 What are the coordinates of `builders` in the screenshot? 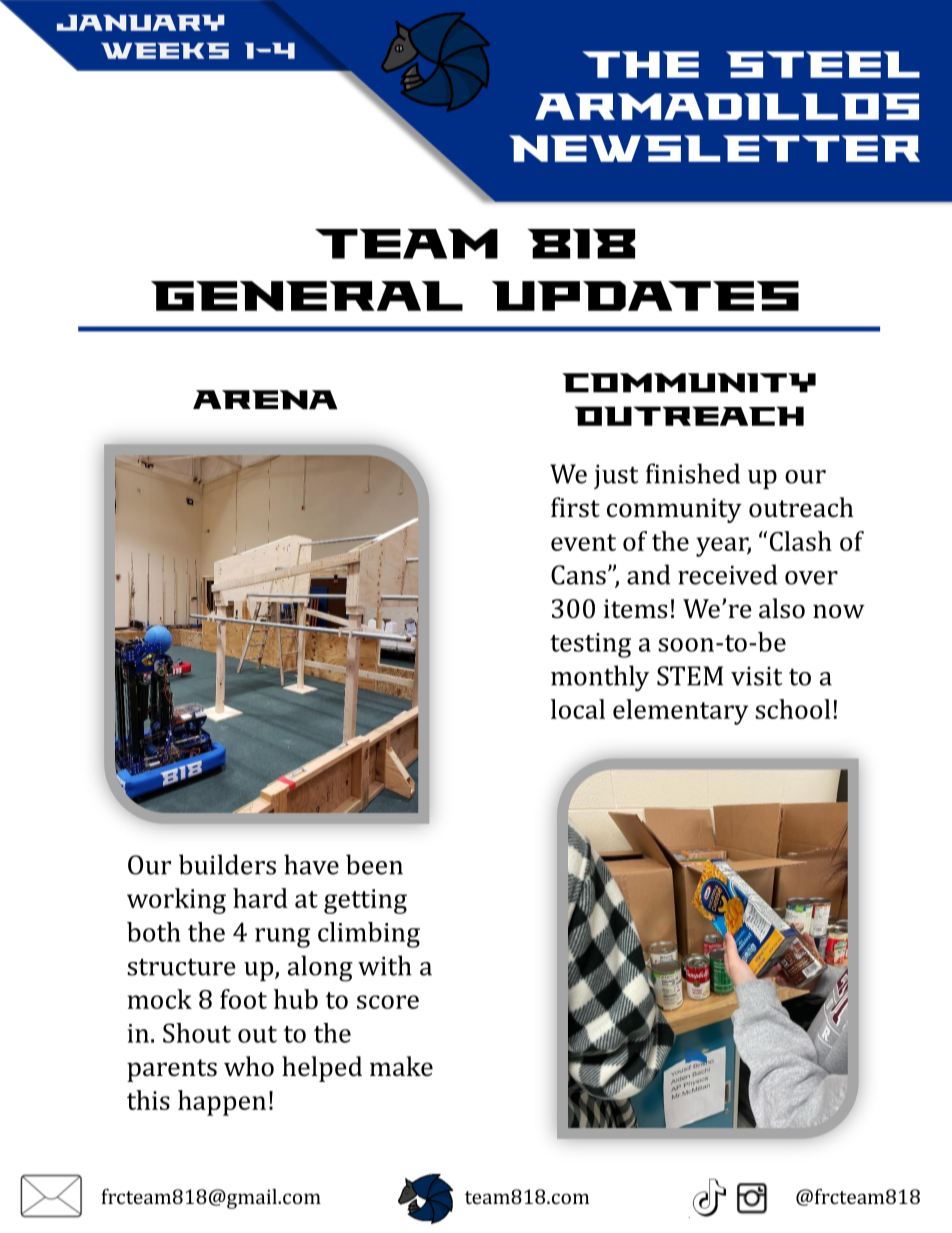 It's located at (227, 864).
